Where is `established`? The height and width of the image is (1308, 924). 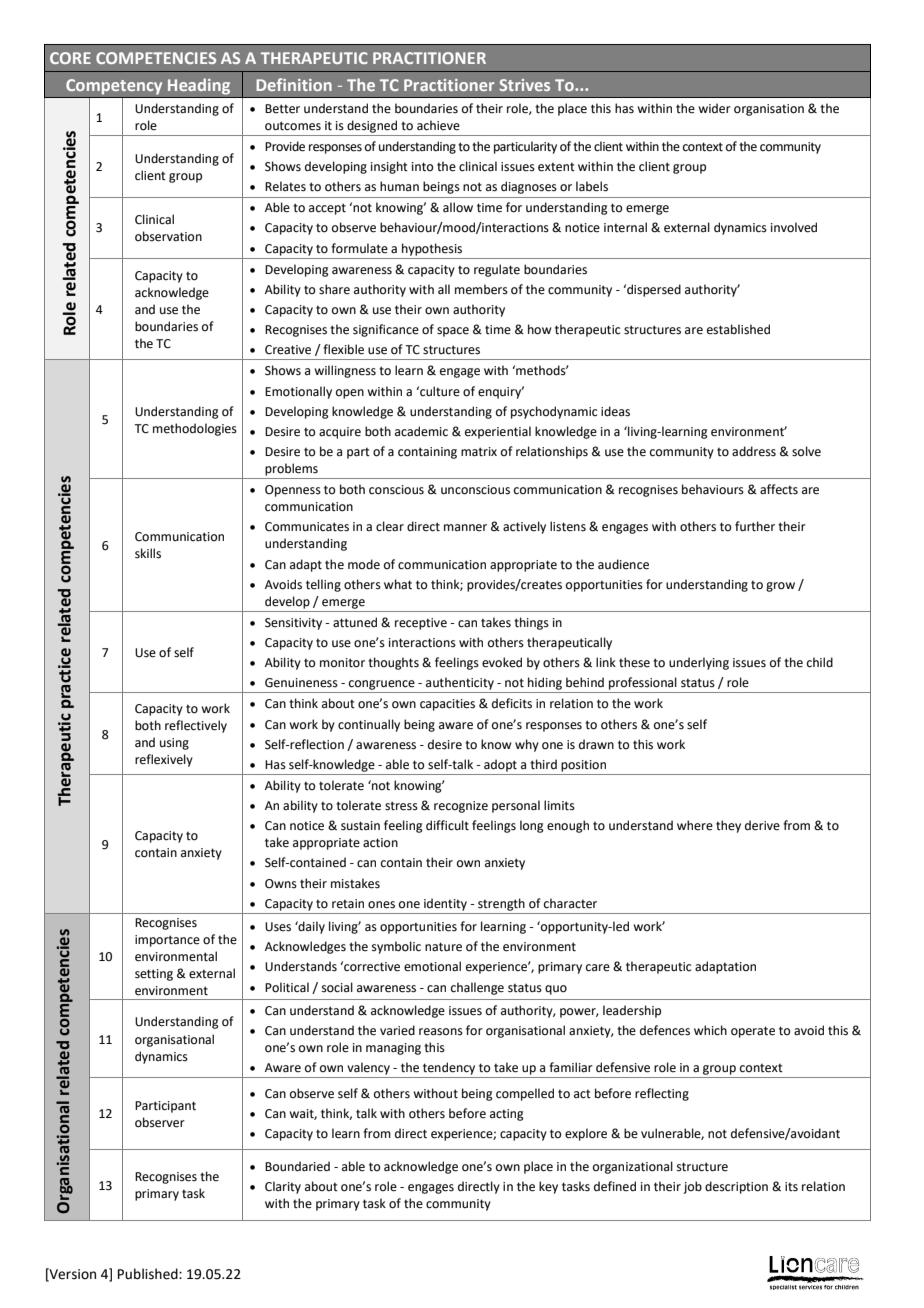 established is located at coordinates (738, 329).
